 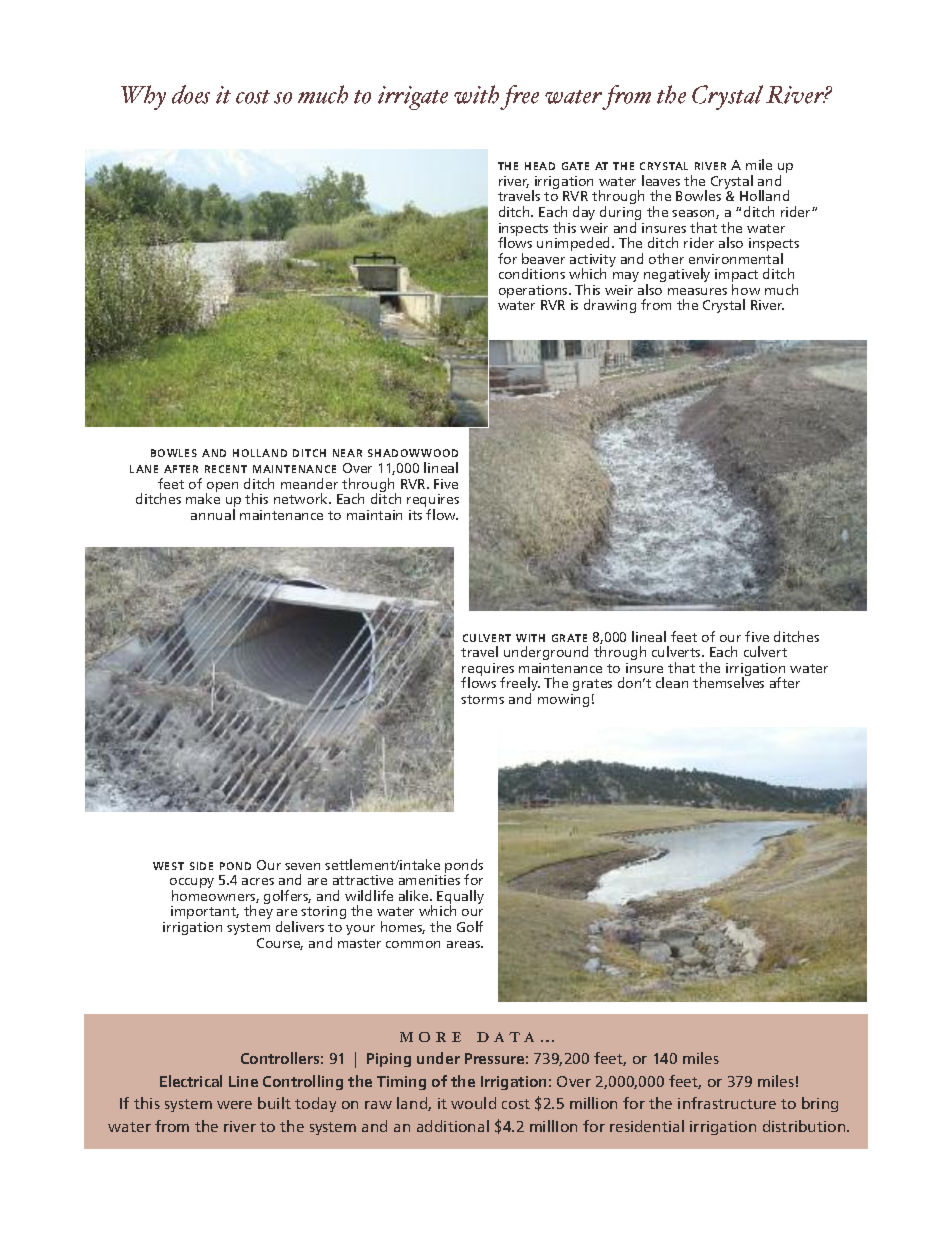 What do you see at coordinates (727, 1103) in the screenshot?
I see `infrastructure` at bounding box center [727, 1103].
